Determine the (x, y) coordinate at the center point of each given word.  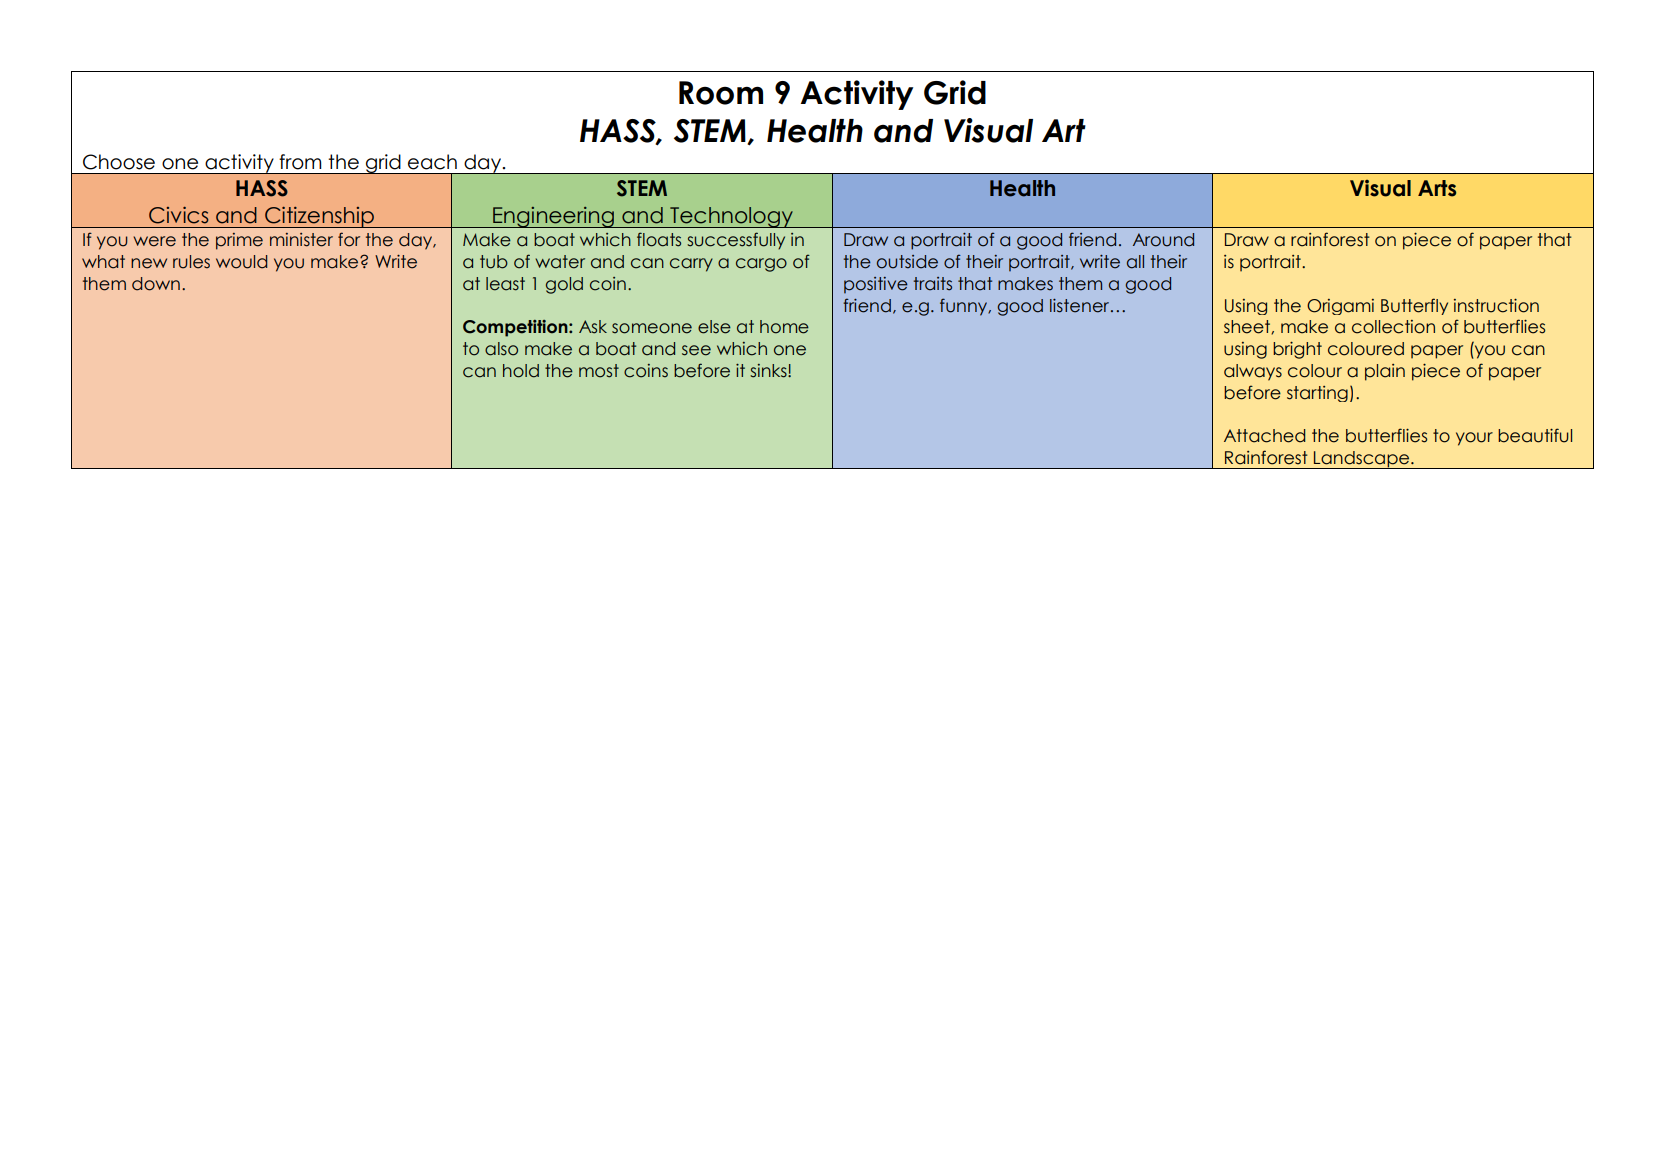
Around (1163, 240)
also (501, 349)
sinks (769, 371)
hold (521, 371)
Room (721, 93)
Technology (731, 217)
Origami (1340, 307)
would (241, 262)
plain (1385, 372)
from (300, 162)
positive (876, 285)
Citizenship (319, 217)
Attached (1265, 436)
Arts (1437, 188)
